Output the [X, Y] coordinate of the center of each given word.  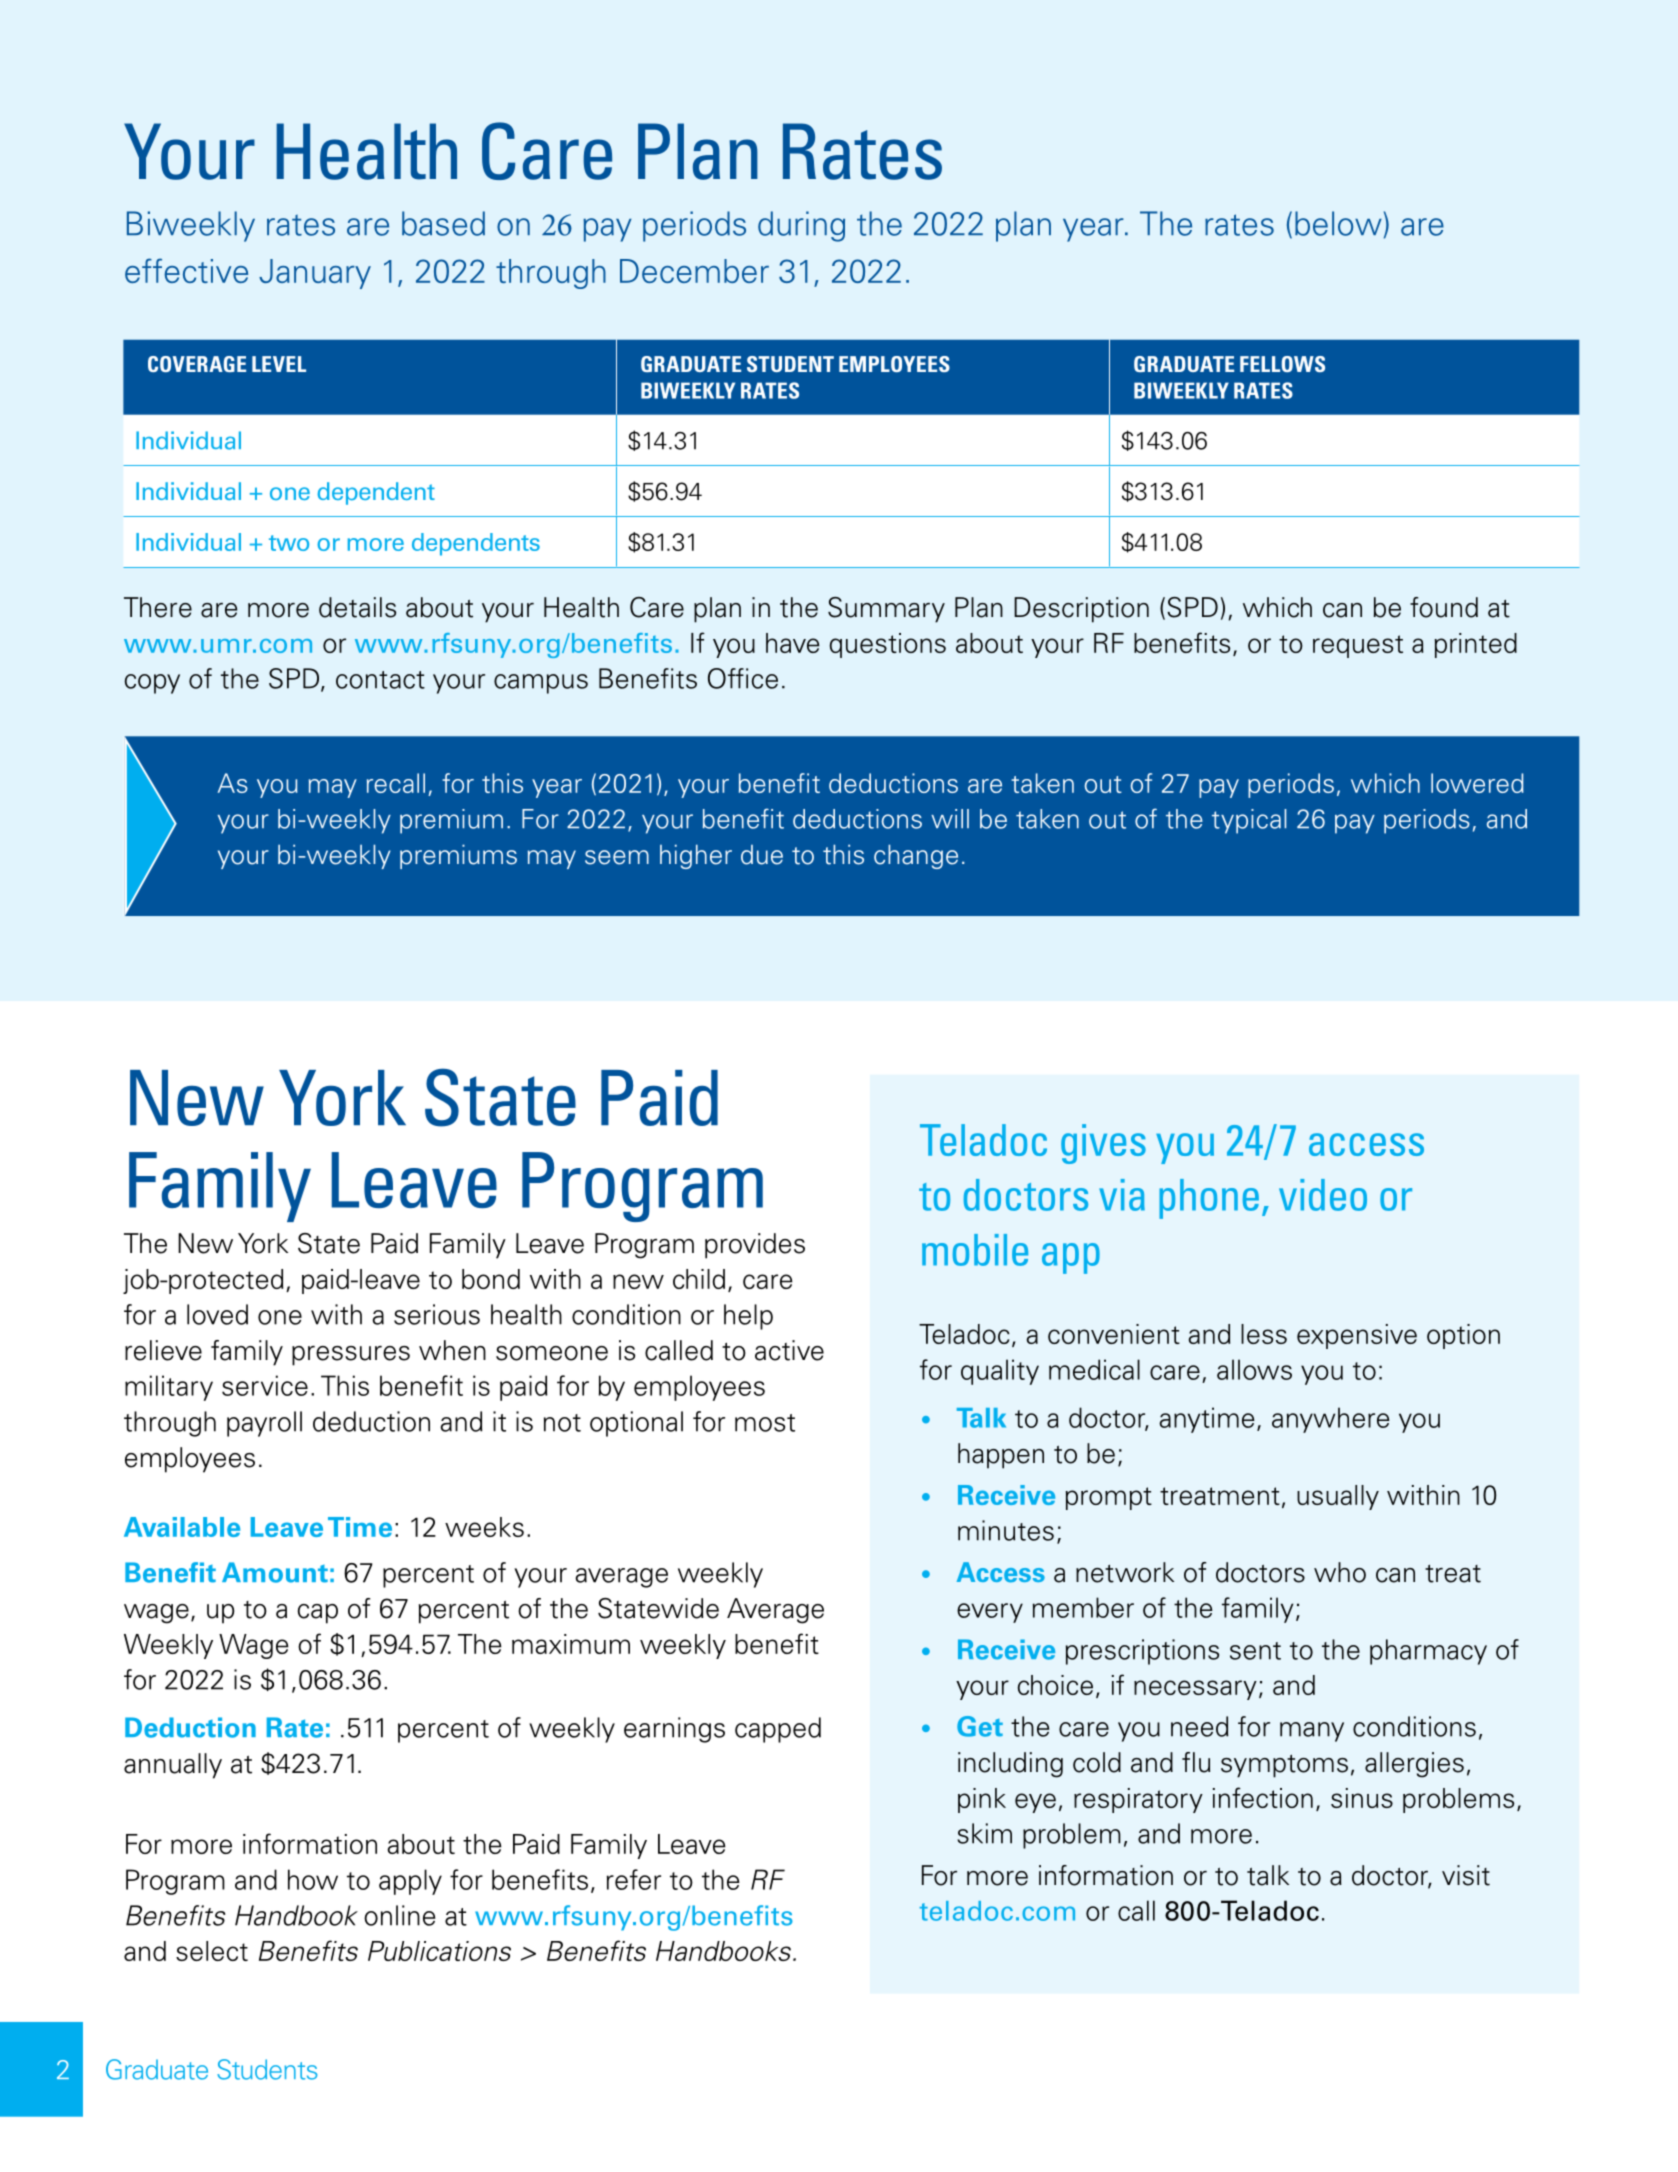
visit [1466, 1875]
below [1338, 223]
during [801, 226]
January [315, 274]
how [313, 1879]
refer [634, 1879]
